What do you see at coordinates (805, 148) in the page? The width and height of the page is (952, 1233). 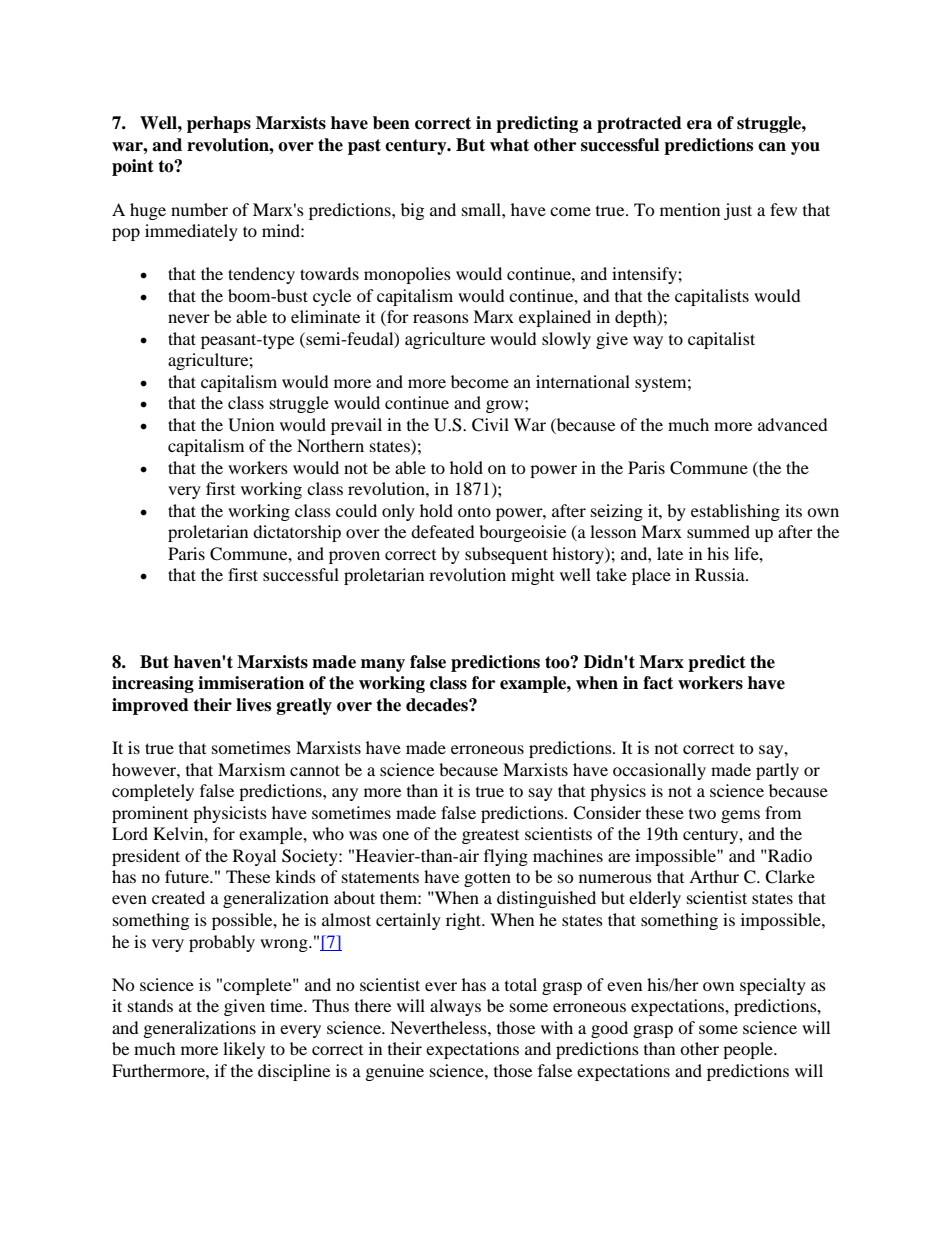 I see `you` at bounding box center [805, 148].
